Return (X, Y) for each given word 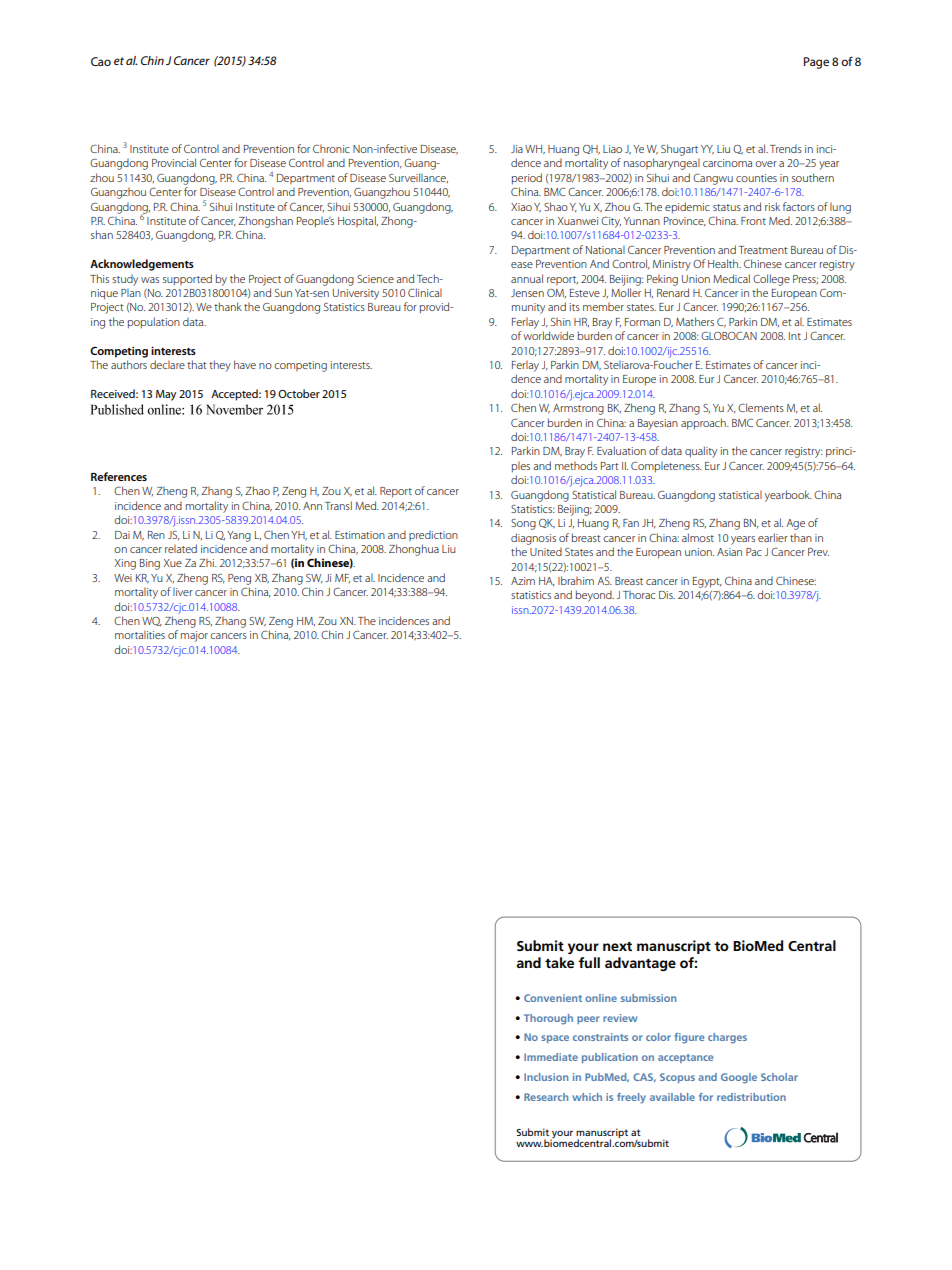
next (617, 946)
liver (183, 591)
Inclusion (546, 1077)
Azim (523, 581)
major (194, 636)
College (771, 280)
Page (816, 63)
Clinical (425, 292)
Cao (101, 61)
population (154, 322)
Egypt (707, 582)
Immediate (551, 1057)
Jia (517, 149)
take (559, 962)
